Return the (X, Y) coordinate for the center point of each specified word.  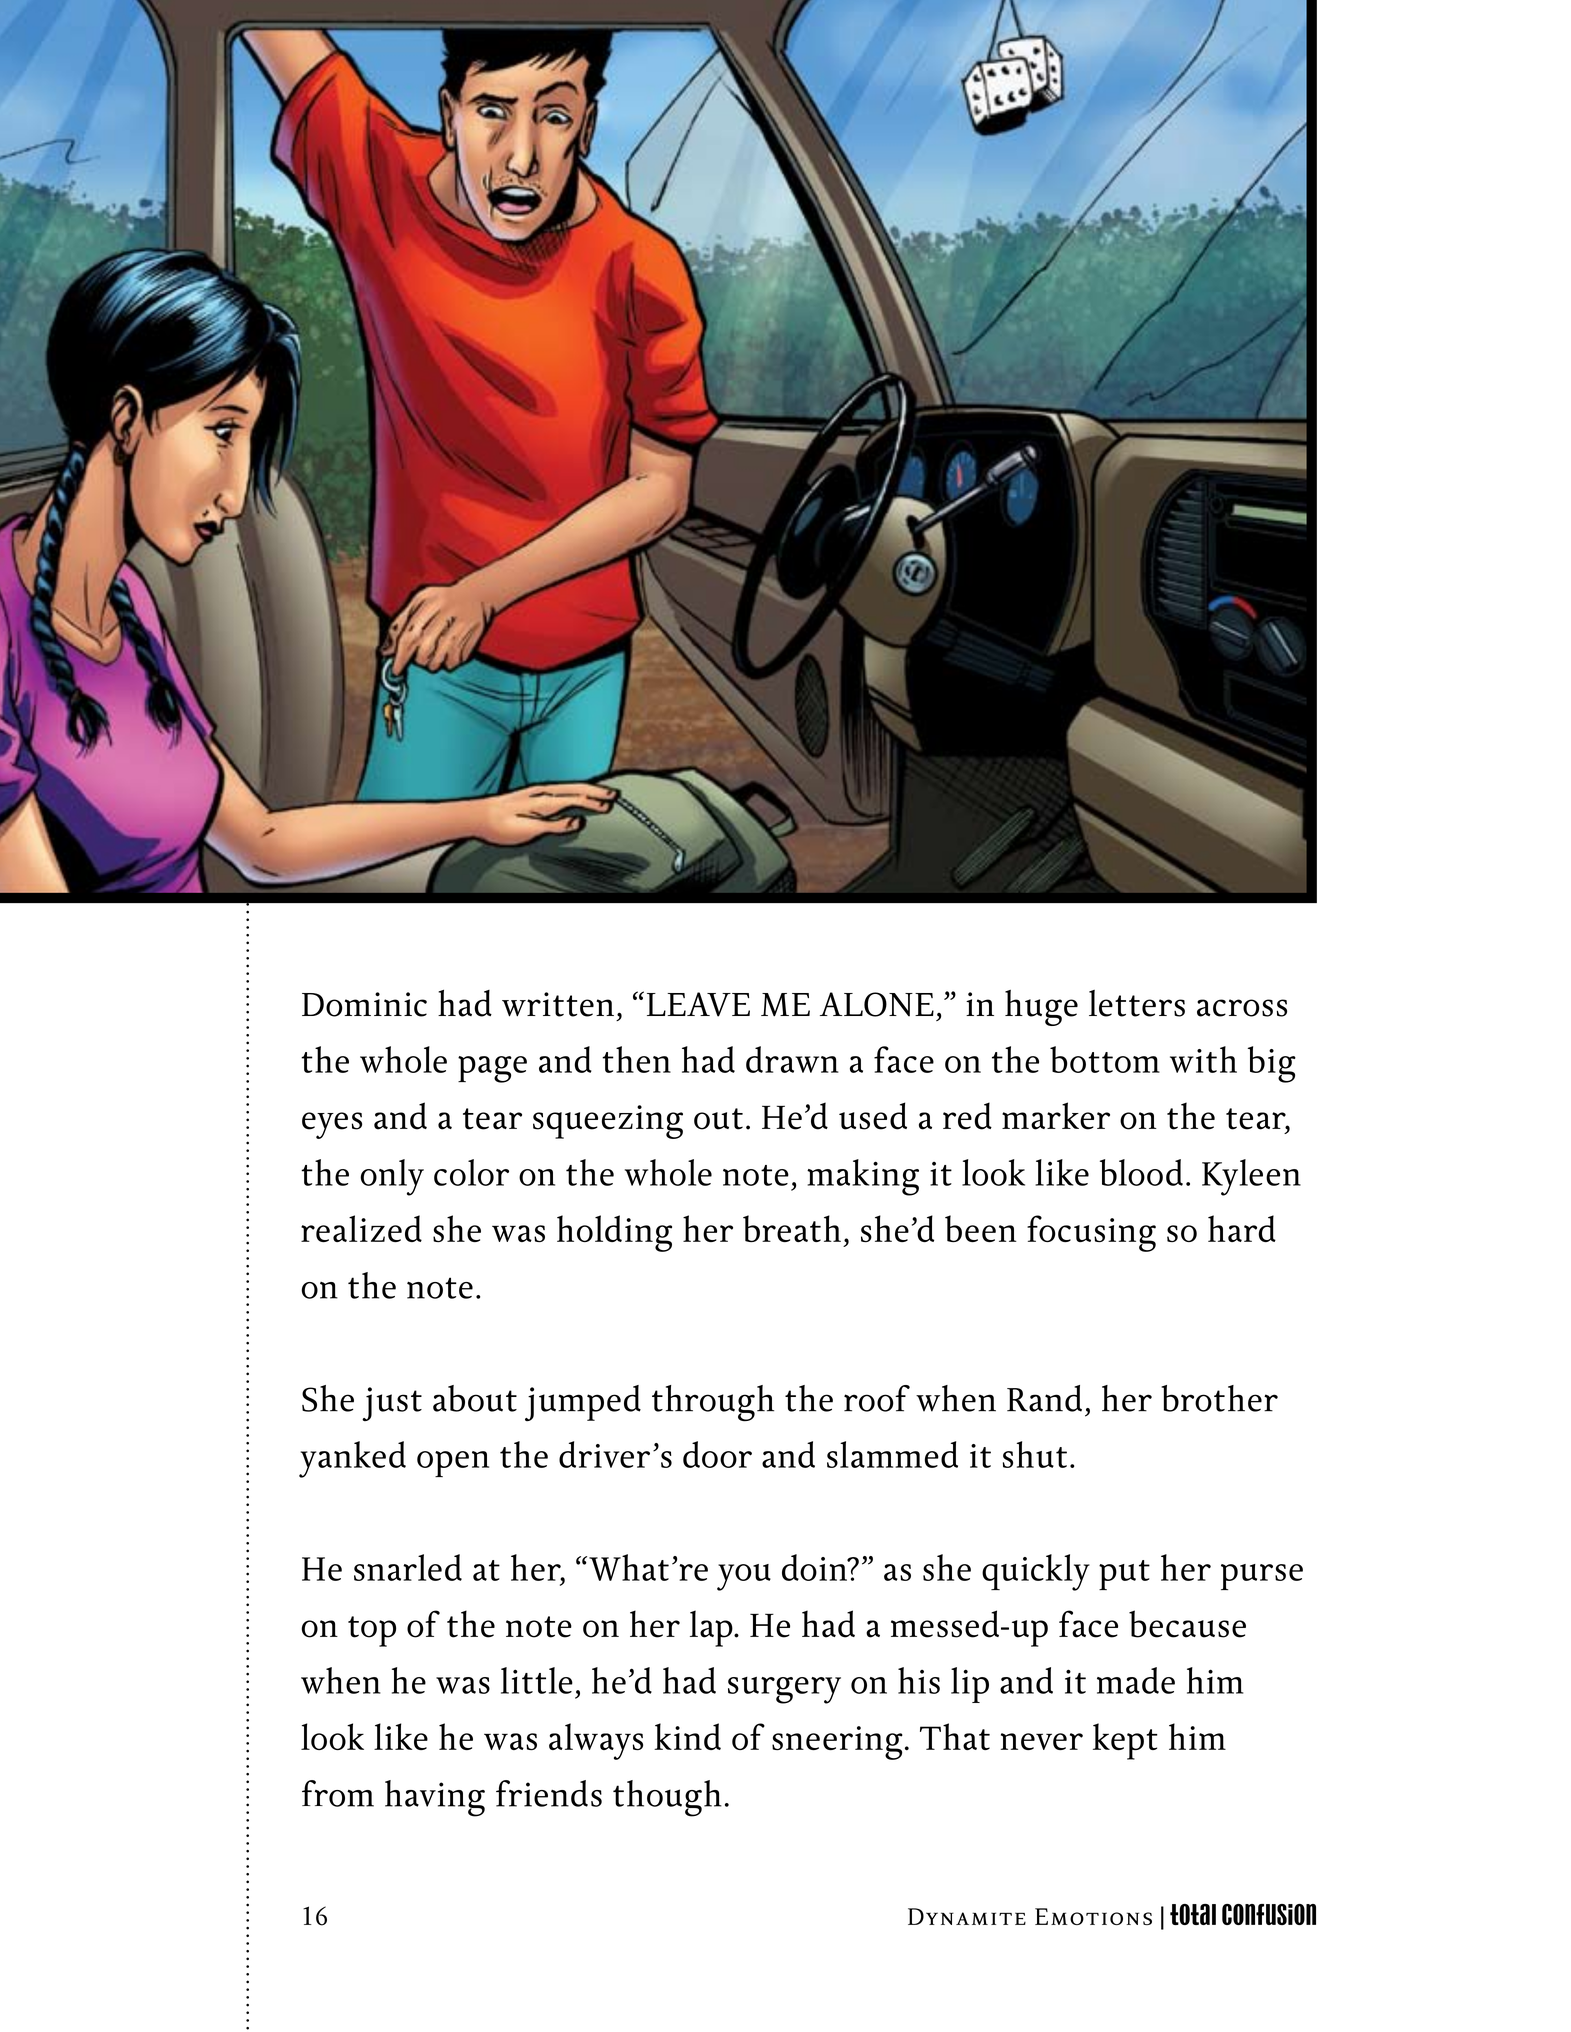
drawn (792, 1059)
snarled (408, 1567)
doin (815, 1567)
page (492, 1069)
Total (1193, 1914)
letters (1137, 1003)
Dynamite (967, 1916)
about (475, 1398)
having (435, 1798)
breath (792, 1228)
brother (1219, 1398)
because (1187, 1624)
